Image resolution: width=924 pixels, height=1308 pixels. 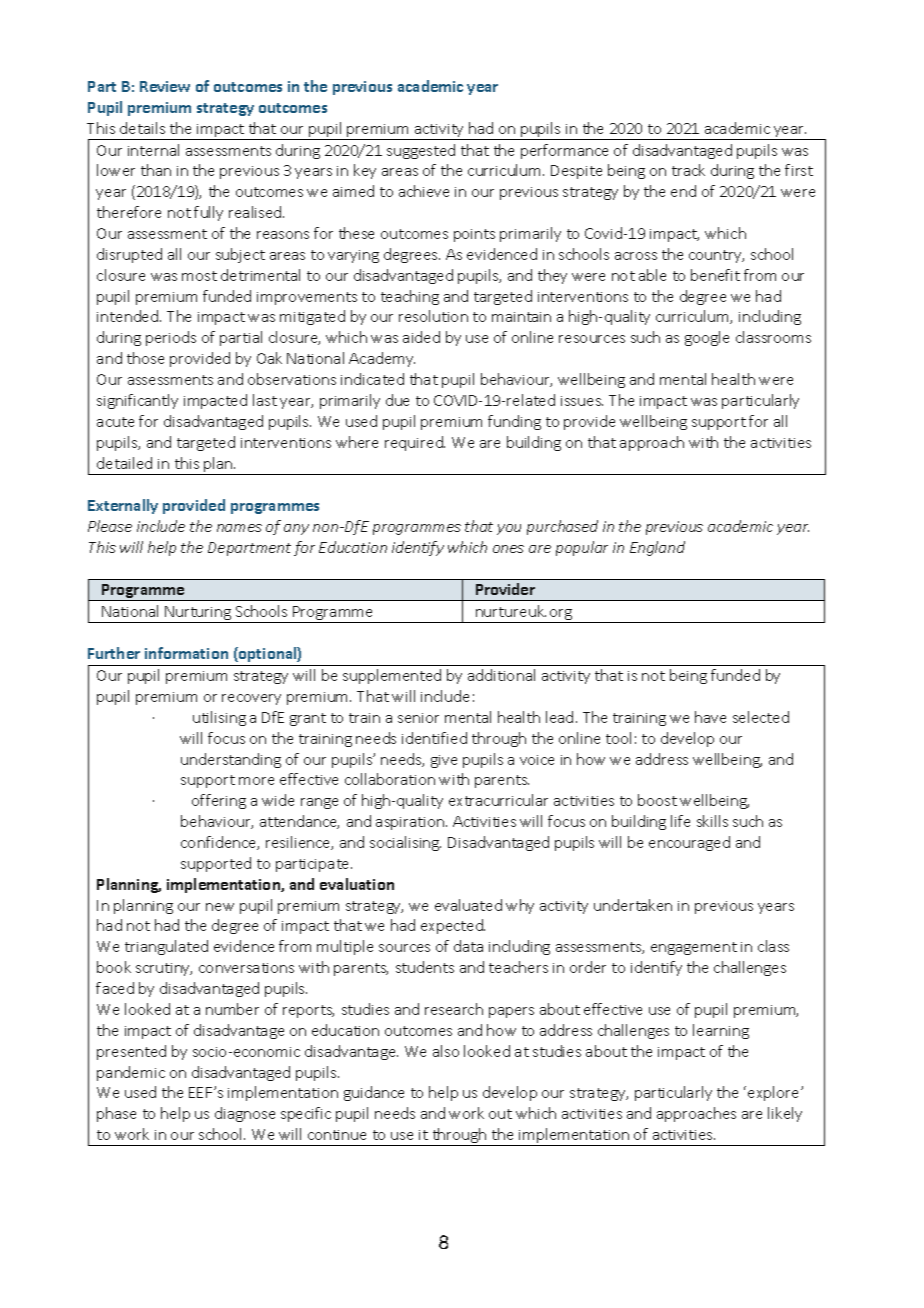 I want to click on Review, so click(x=165, y=86).
